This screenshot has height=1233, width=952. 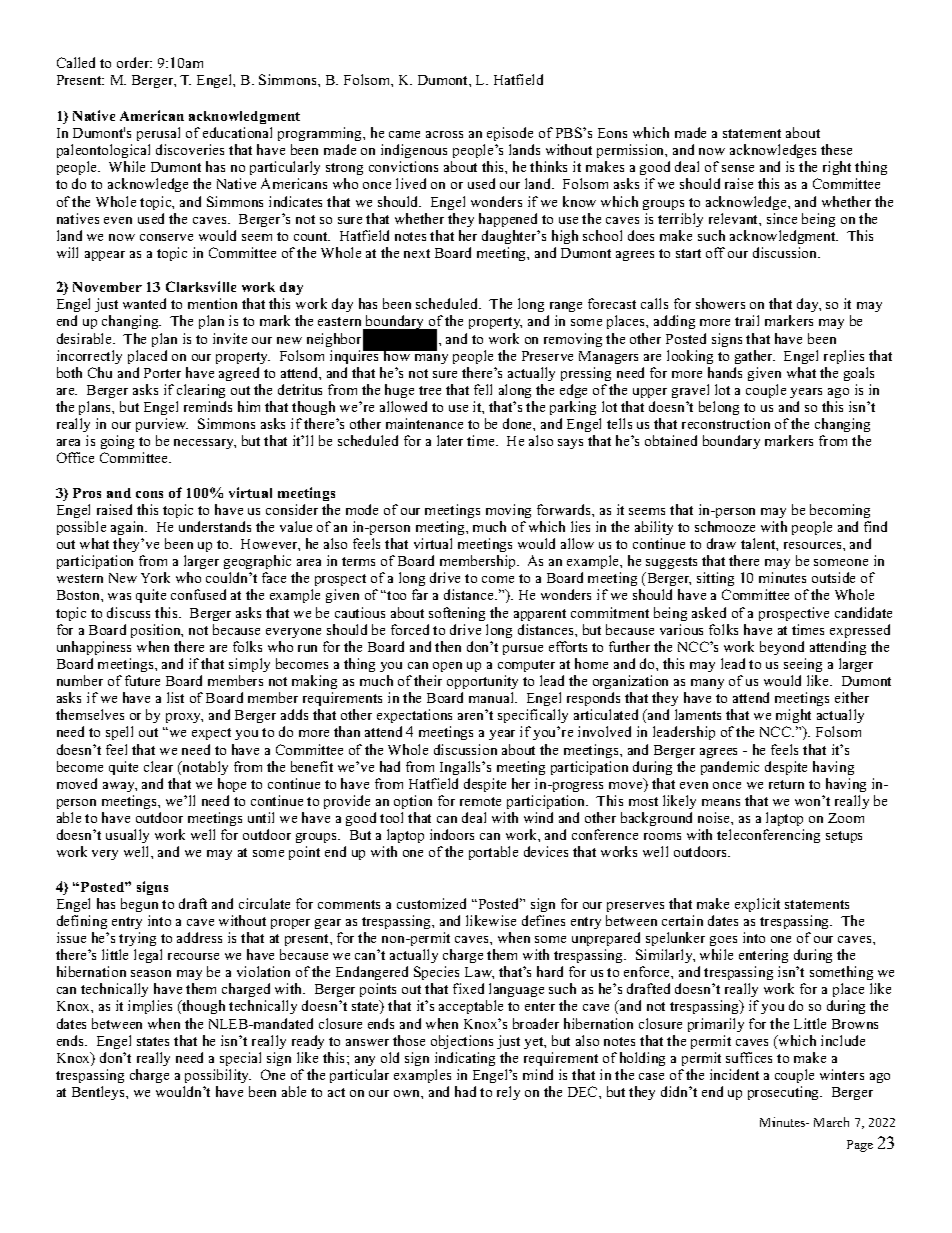 I want to click on these, so click(x=836, y=149).
